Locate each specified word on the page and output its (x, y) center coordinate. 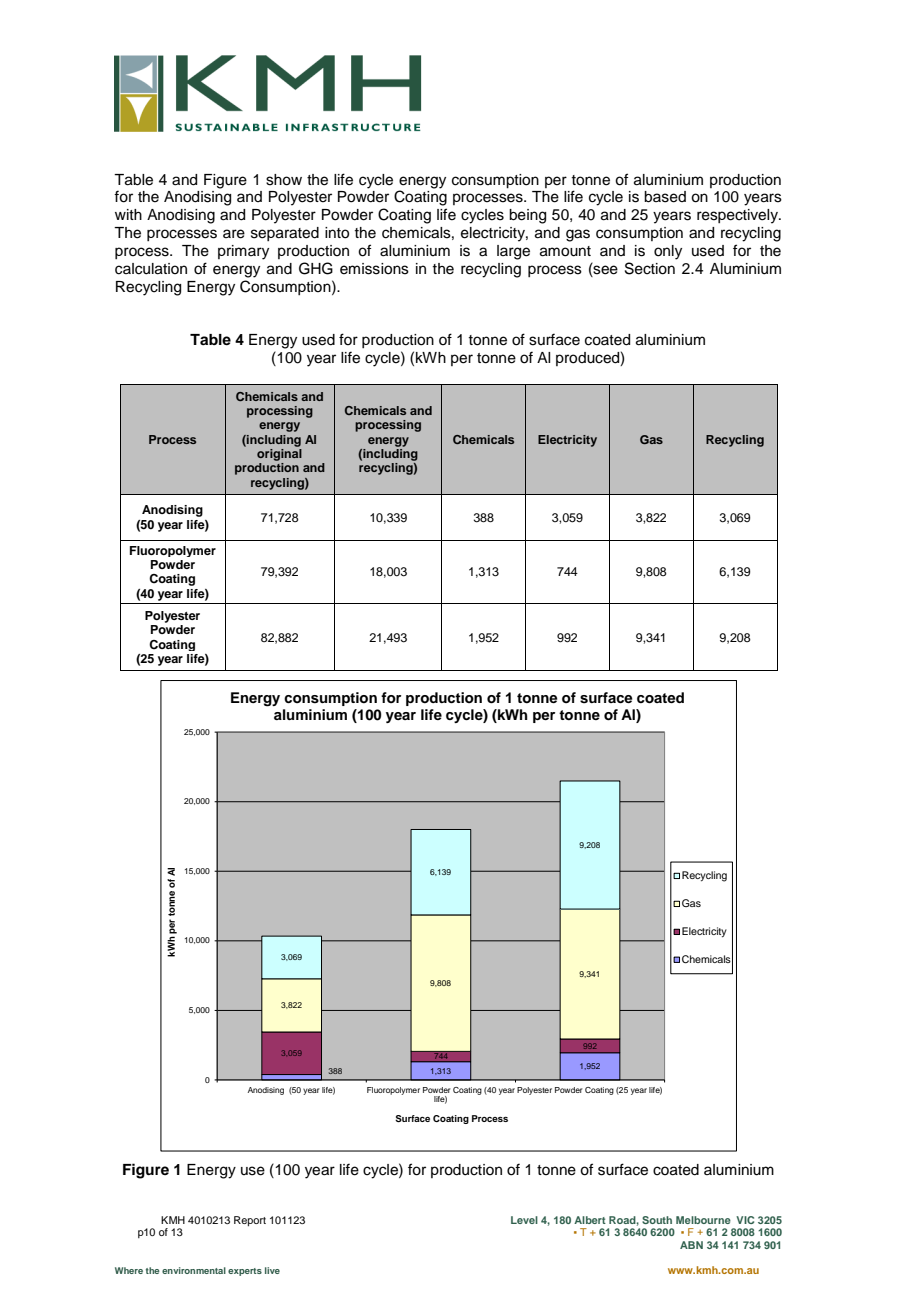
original (279, 455)
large (513, 252)
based (665, 197)
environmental (194, 1270)
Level (524, 1220)
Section (650, 268)
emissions (374, 269)
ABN (691, 1245)
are (234, 234)
